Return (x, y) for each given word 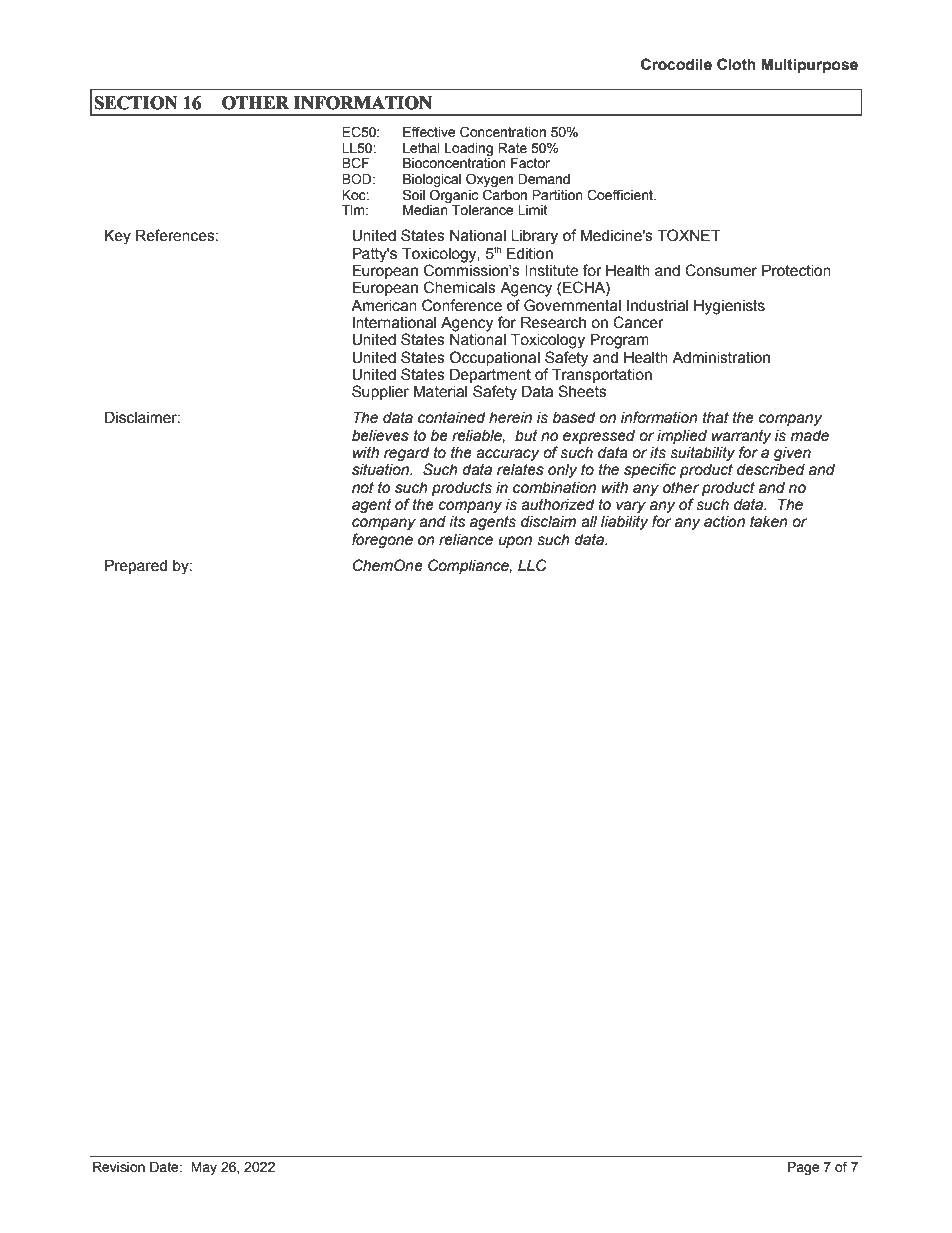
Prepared (136, 566)
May (204, 1168)
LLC (532, 565)
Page (804, 1168)
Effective (429, 132)
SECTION (136, 103)
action (724, 522)
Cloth (736, 64)
